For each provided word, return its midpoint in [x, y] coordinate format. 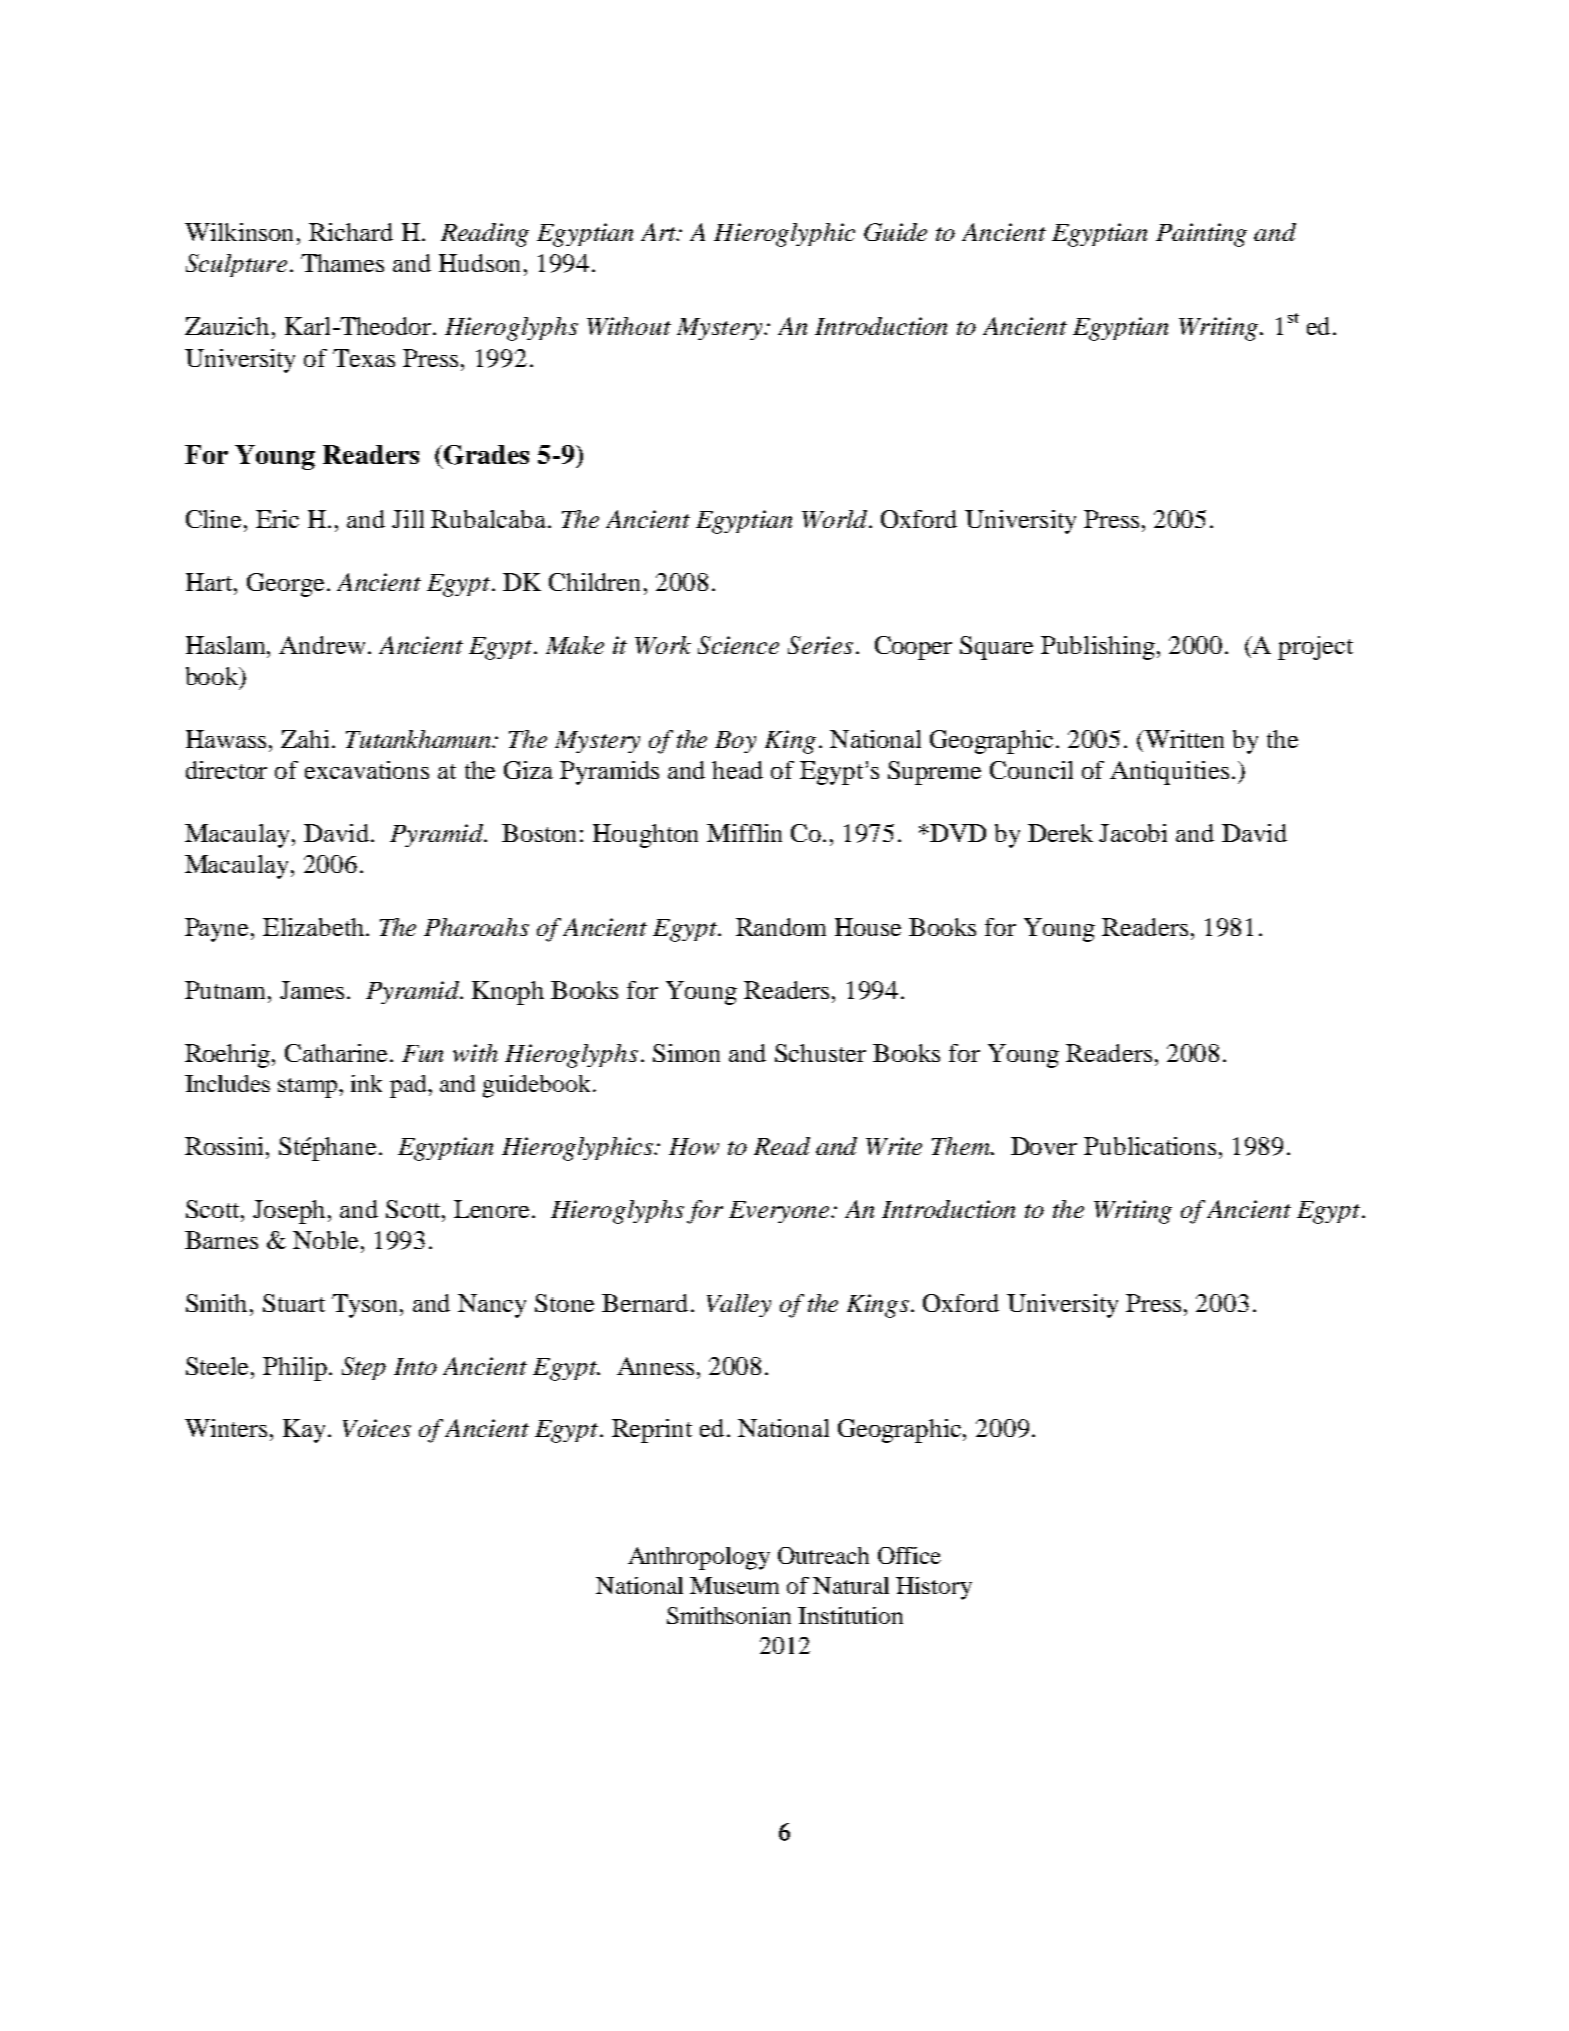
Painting [1201, 235]
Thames [342, 263]
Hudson [482, 263]
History [934, 1588]
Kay [306, 1431]
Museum [734, 1585]
